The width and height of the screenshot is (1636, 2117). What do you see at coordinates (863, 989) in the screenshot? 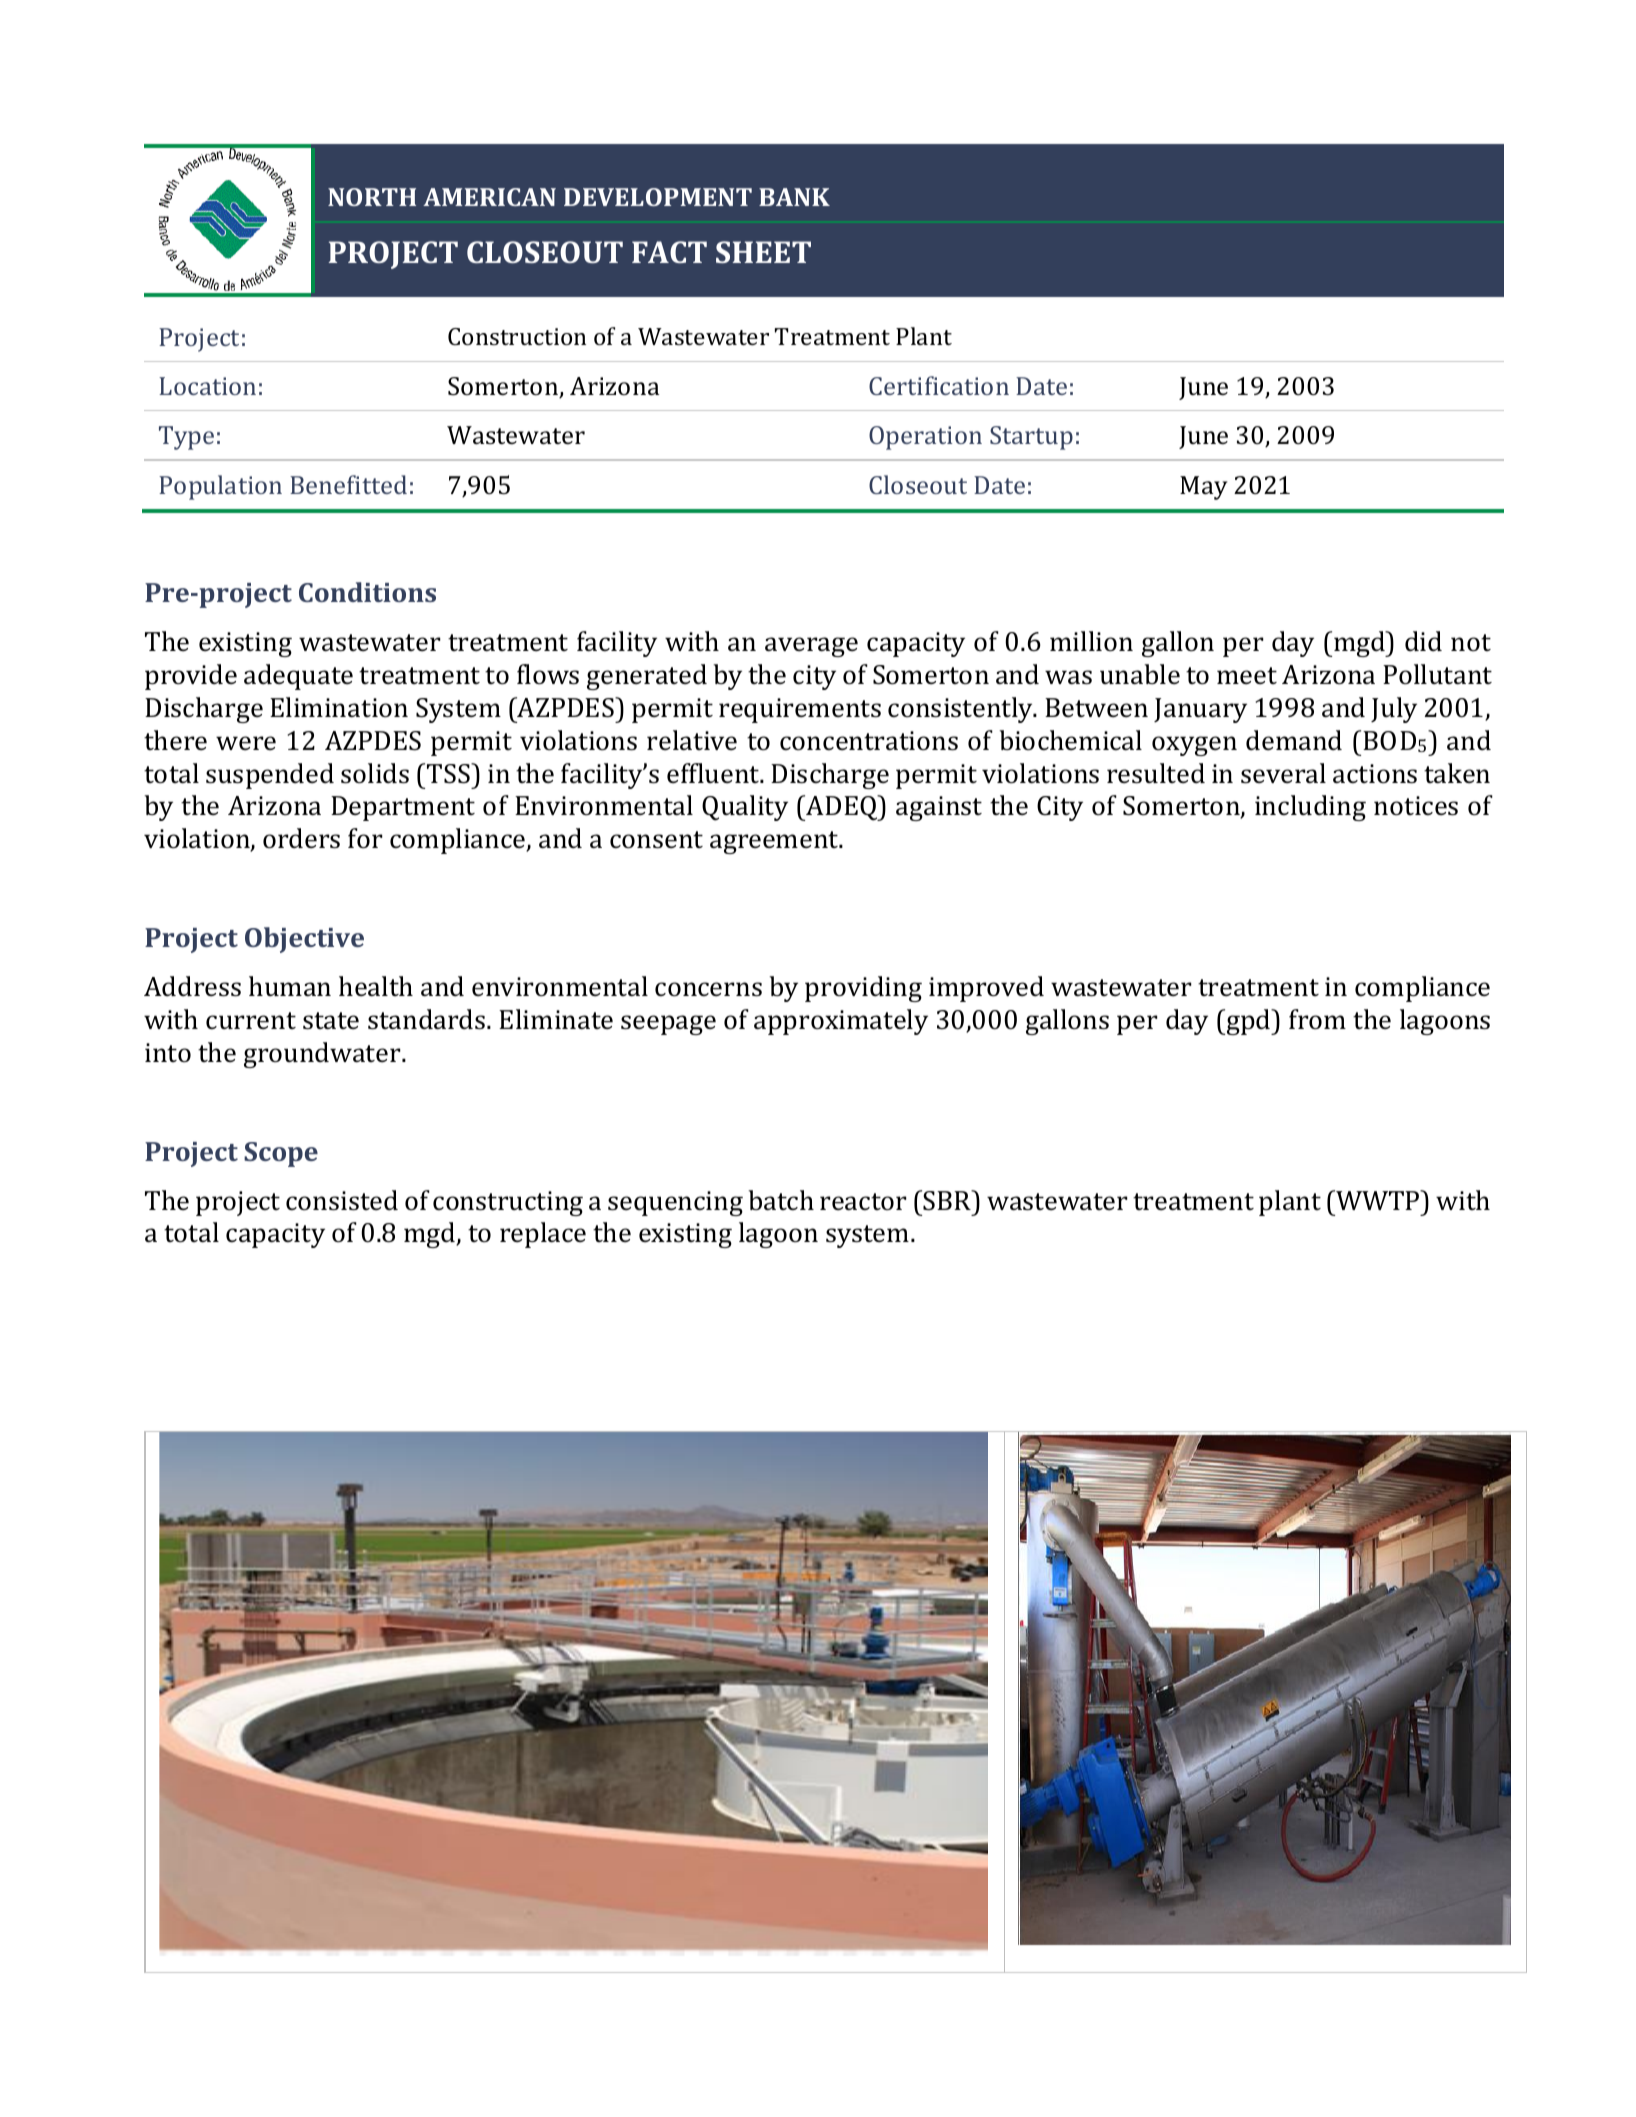
I see `providing` at bounding box center [863, 989].
